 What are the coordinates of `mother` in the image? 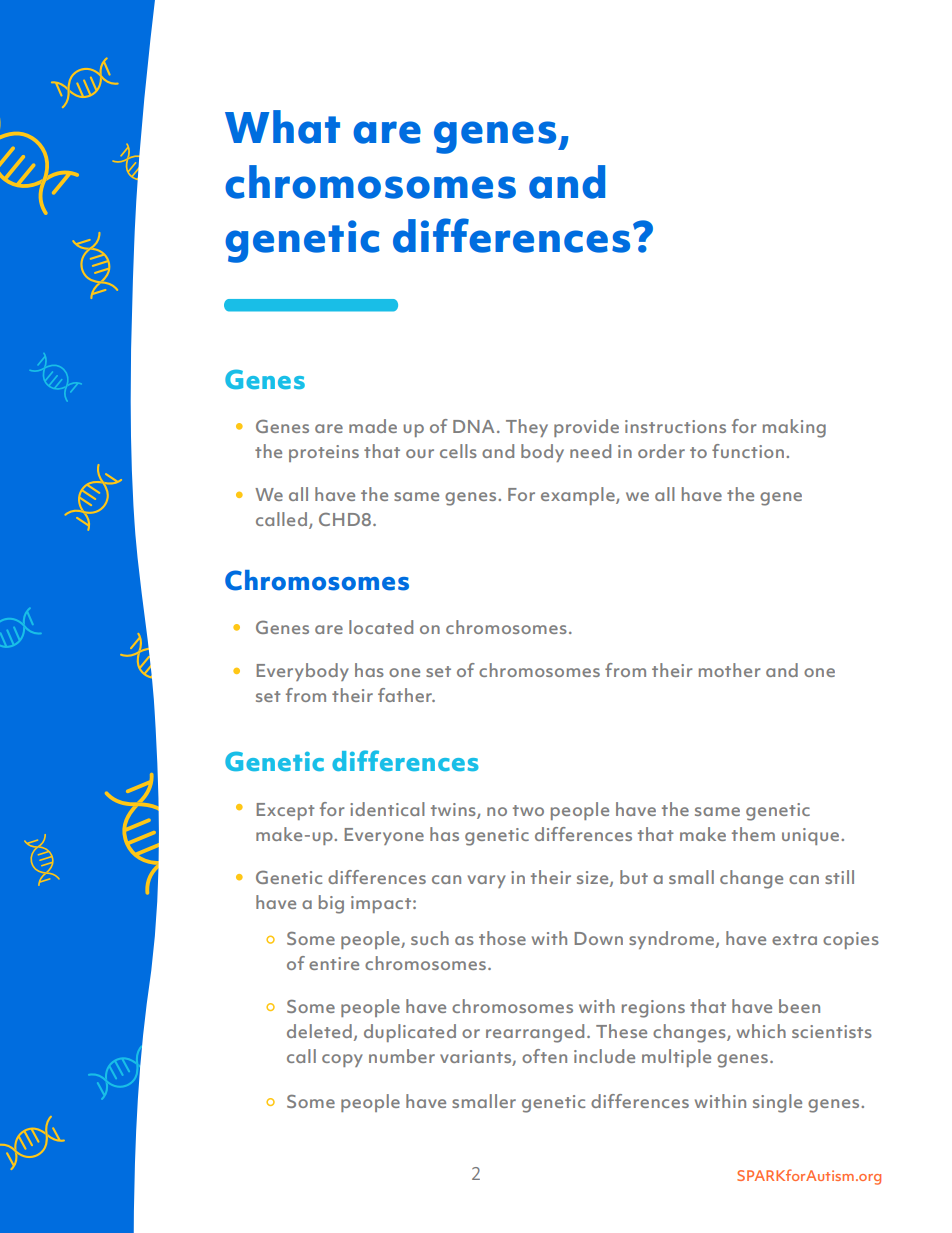 It's located at (729, 670).
